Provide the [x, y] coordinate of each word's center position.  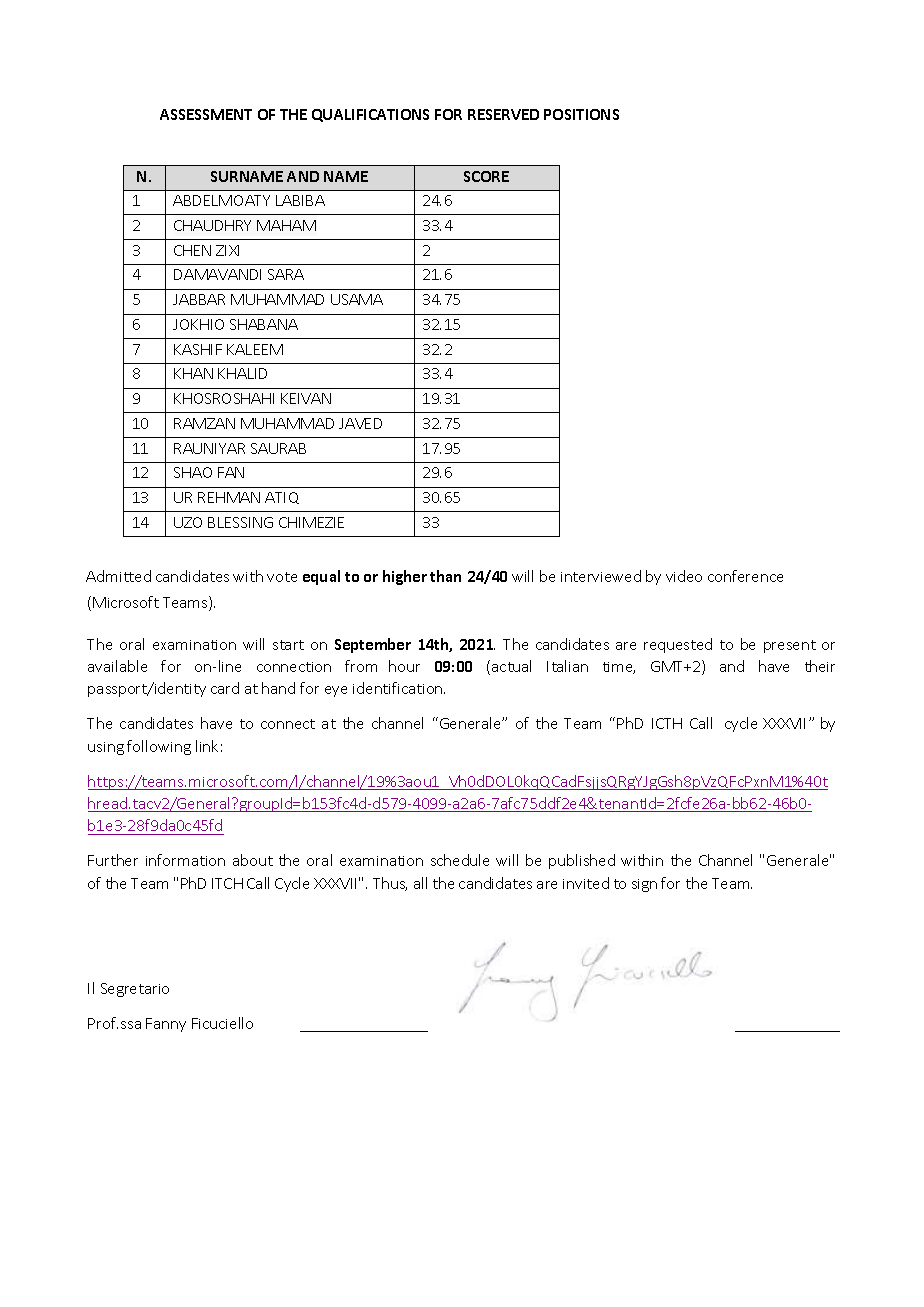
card [225, 688]
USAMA [357, 299]
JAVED [360, 423]
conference [745, 576]
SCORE [486, 176]
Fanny [166, 1025]
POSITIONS [581, 114]
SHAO [193, 472]
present [790, 646]
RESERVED [503, 114]
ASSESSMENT [206, 114]
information [185, 860]
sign [644, 885]
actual [511, 666]
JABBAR [199, 299]
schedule [460, 860]
